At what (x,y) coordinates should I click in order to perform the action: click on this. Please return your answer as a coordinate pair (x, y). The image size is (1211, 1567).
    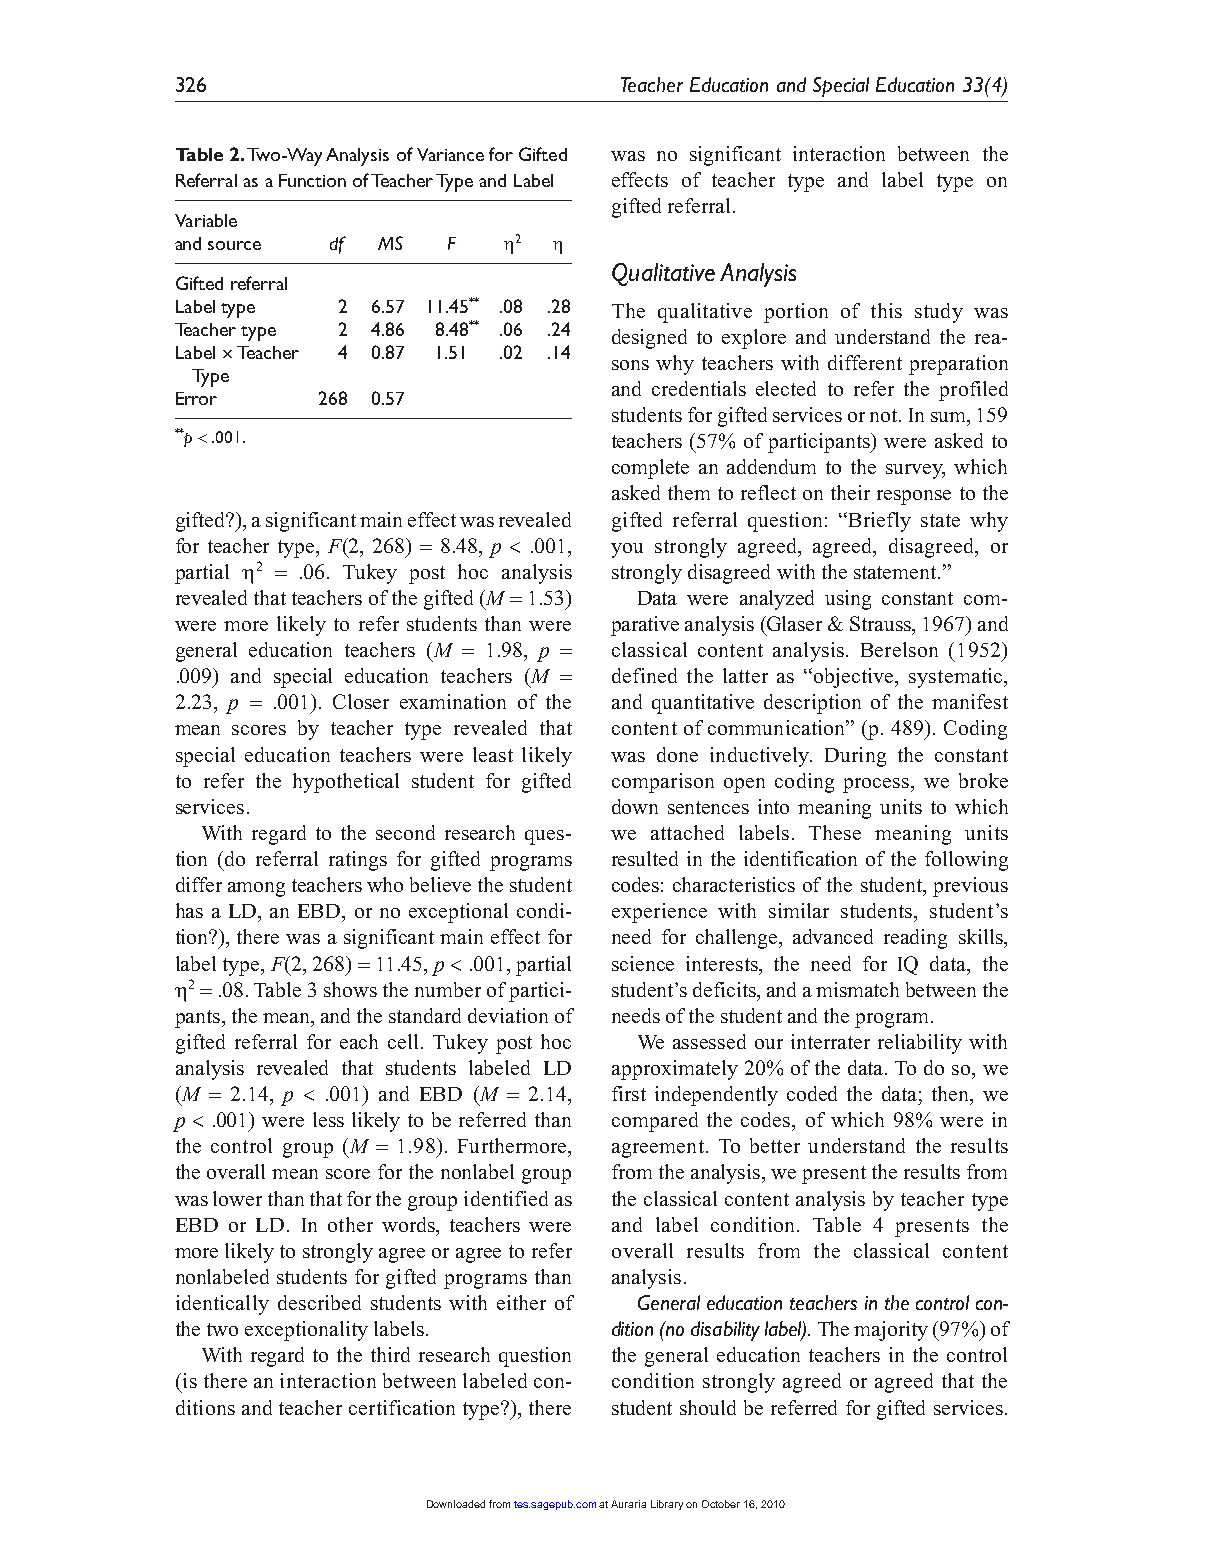
    Looking at the image, I should click on (886, 310).
